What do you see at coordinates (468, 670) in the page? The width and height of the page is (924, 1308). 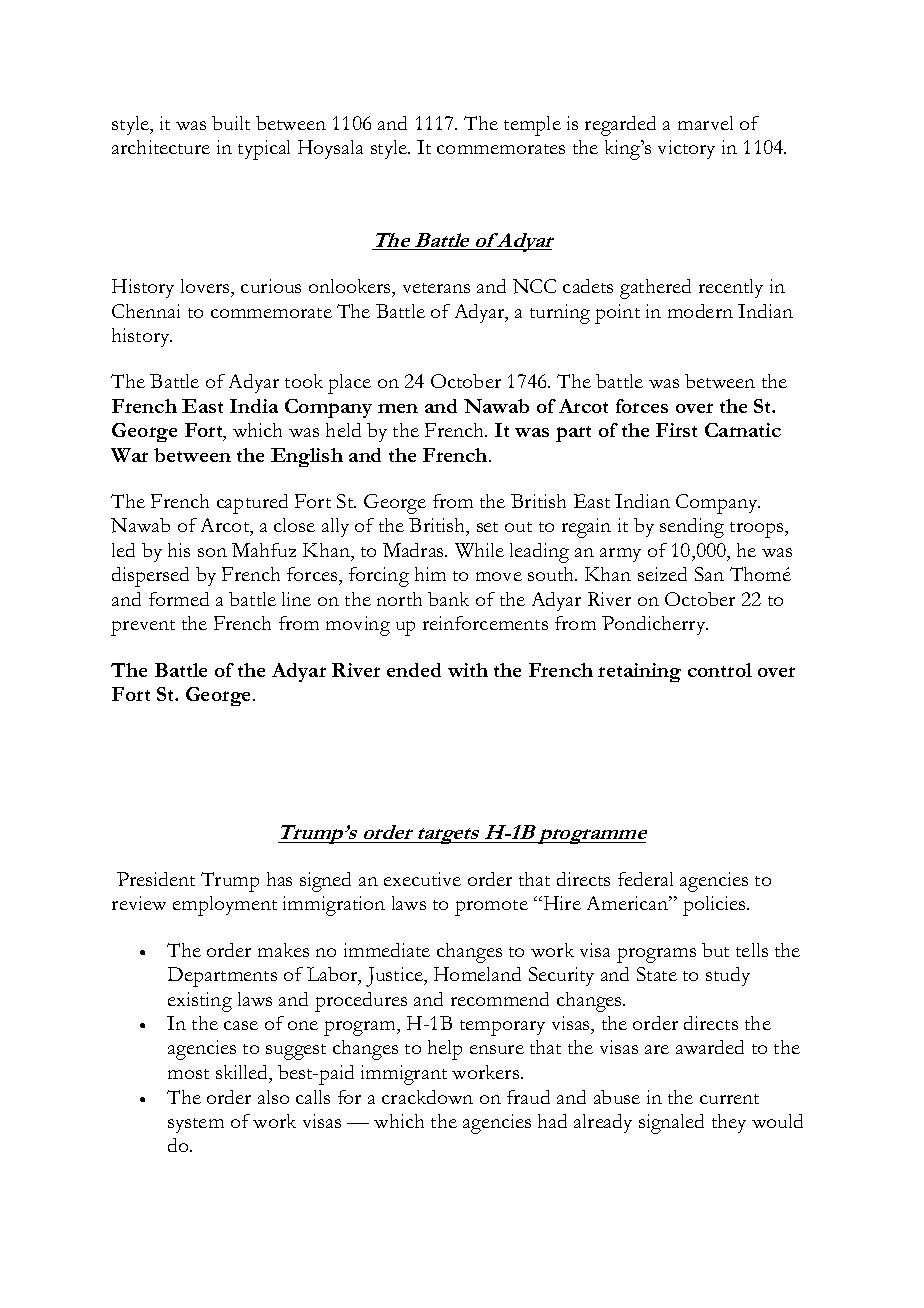 I see `with` at bounding box center [468, 670].
